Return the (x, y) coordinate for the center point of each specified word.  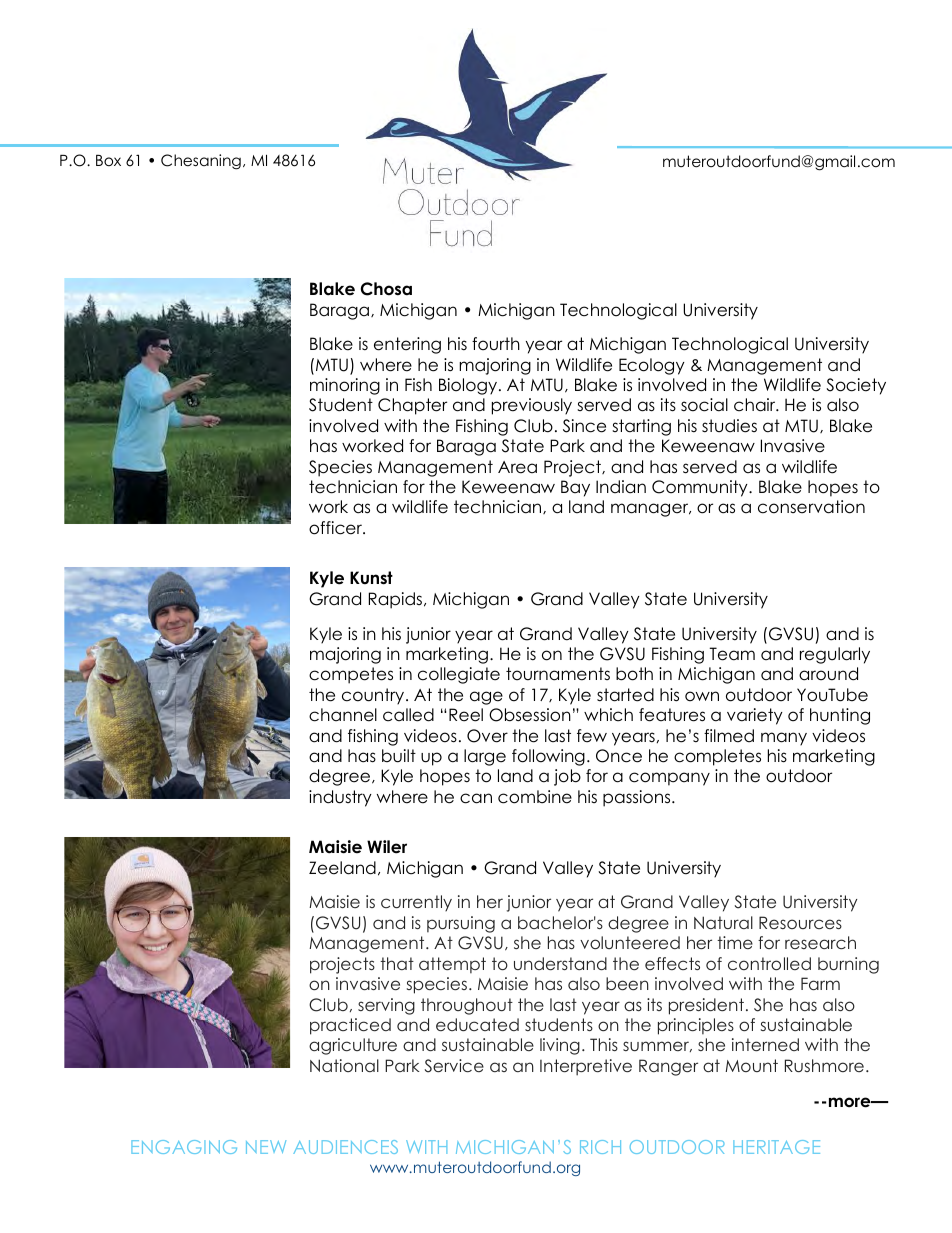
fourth (496, 344)
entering (407, 345)
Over (487, 736)
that (397, 963)
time (735, 942)
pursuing (461, 924)
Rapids (397, 600)
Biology (468, 386)
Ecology (652, 366)
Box (108, 160)
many (784, 739)
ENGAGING (184, 1147)
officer (337, 528)
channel (343, 715)
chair (756, 405)
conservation (811, 507)
